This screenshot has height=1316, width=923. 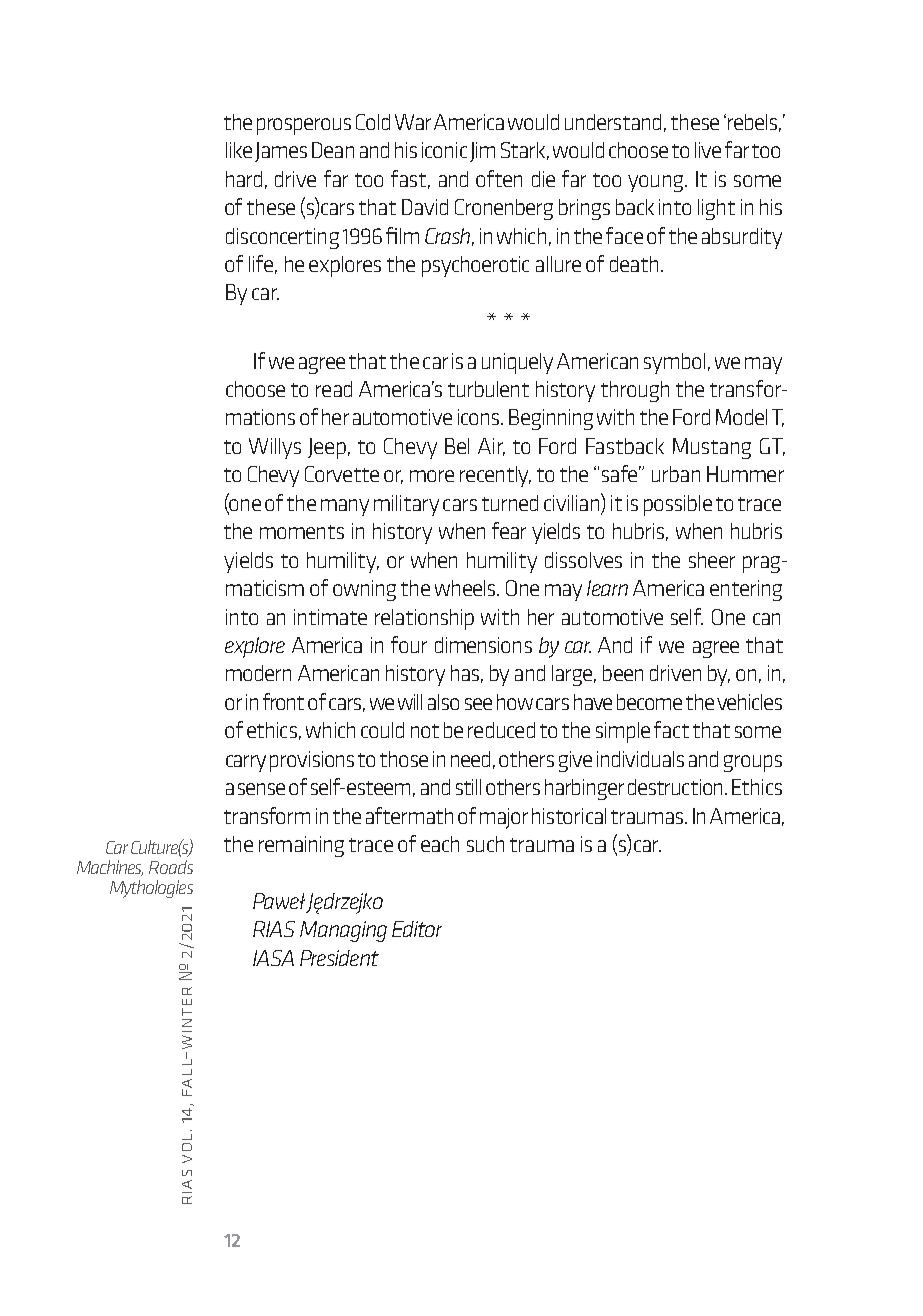 I want to click on fact, so click(x=671, y=729).
